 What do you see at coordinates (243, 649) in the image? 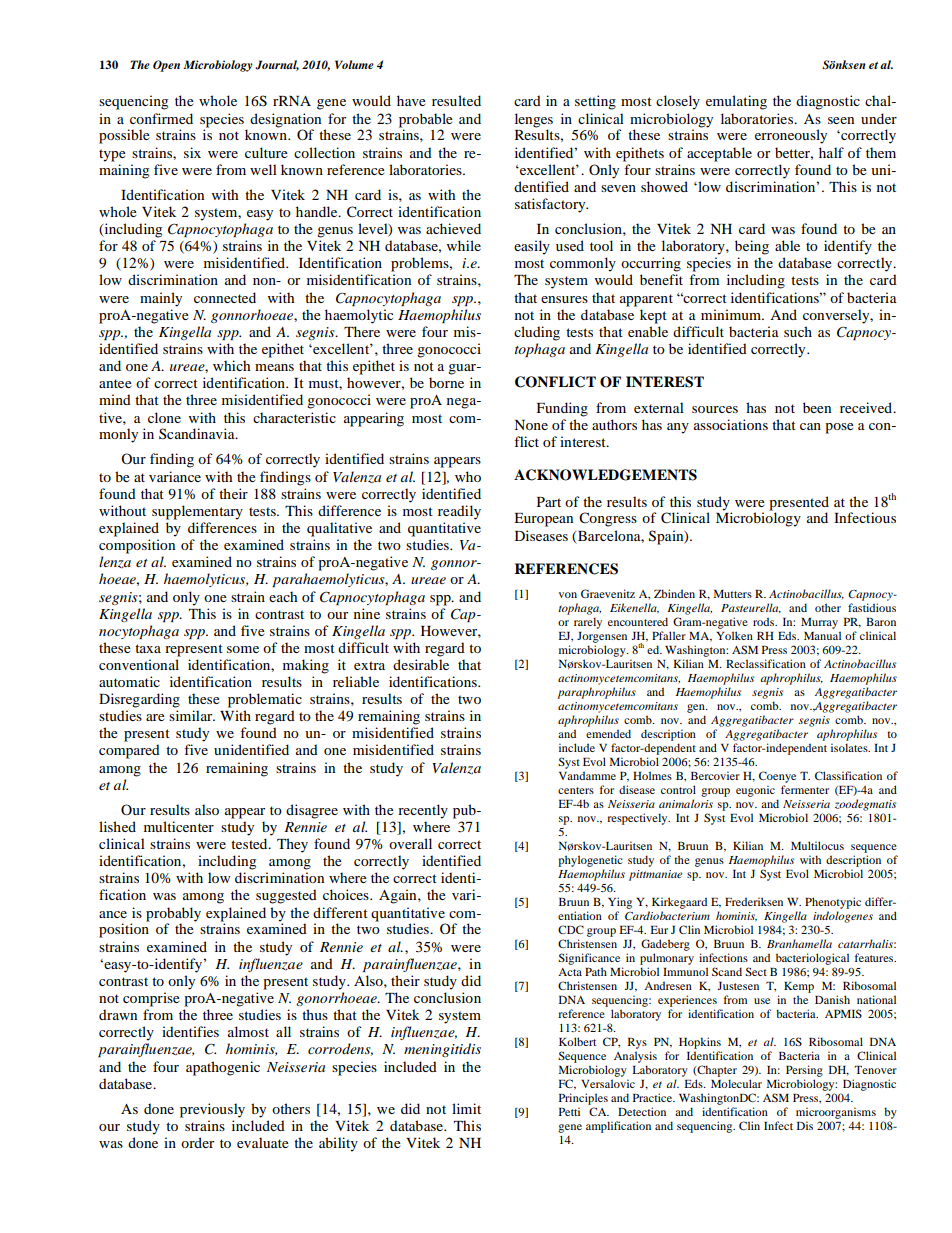
I see `some` at bounding box center [243, 649].
